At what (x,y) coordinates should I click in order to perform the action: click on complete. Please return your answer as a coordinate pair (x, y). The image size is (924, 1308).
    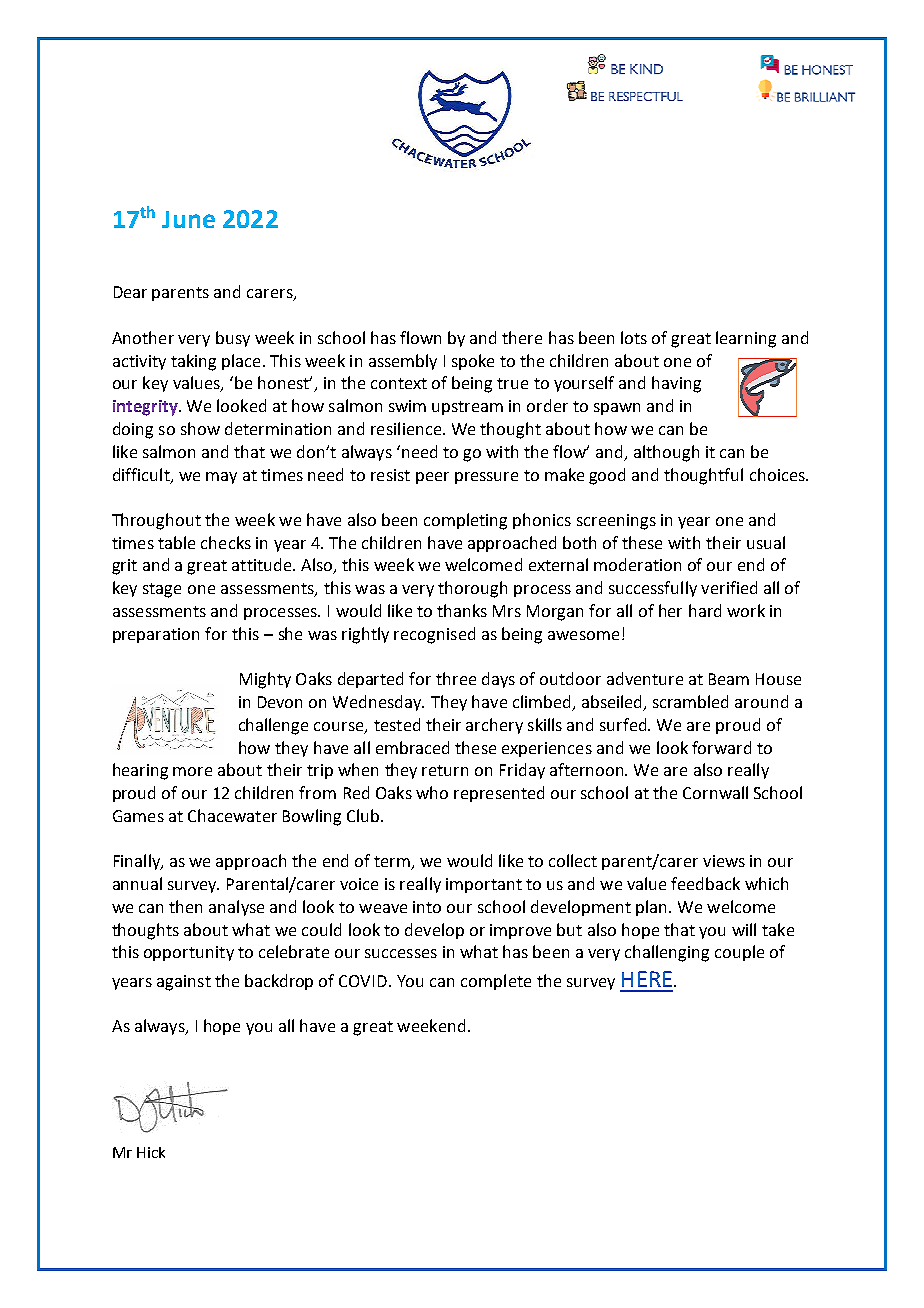
    Looking at the image, I should click on (496, 982).
